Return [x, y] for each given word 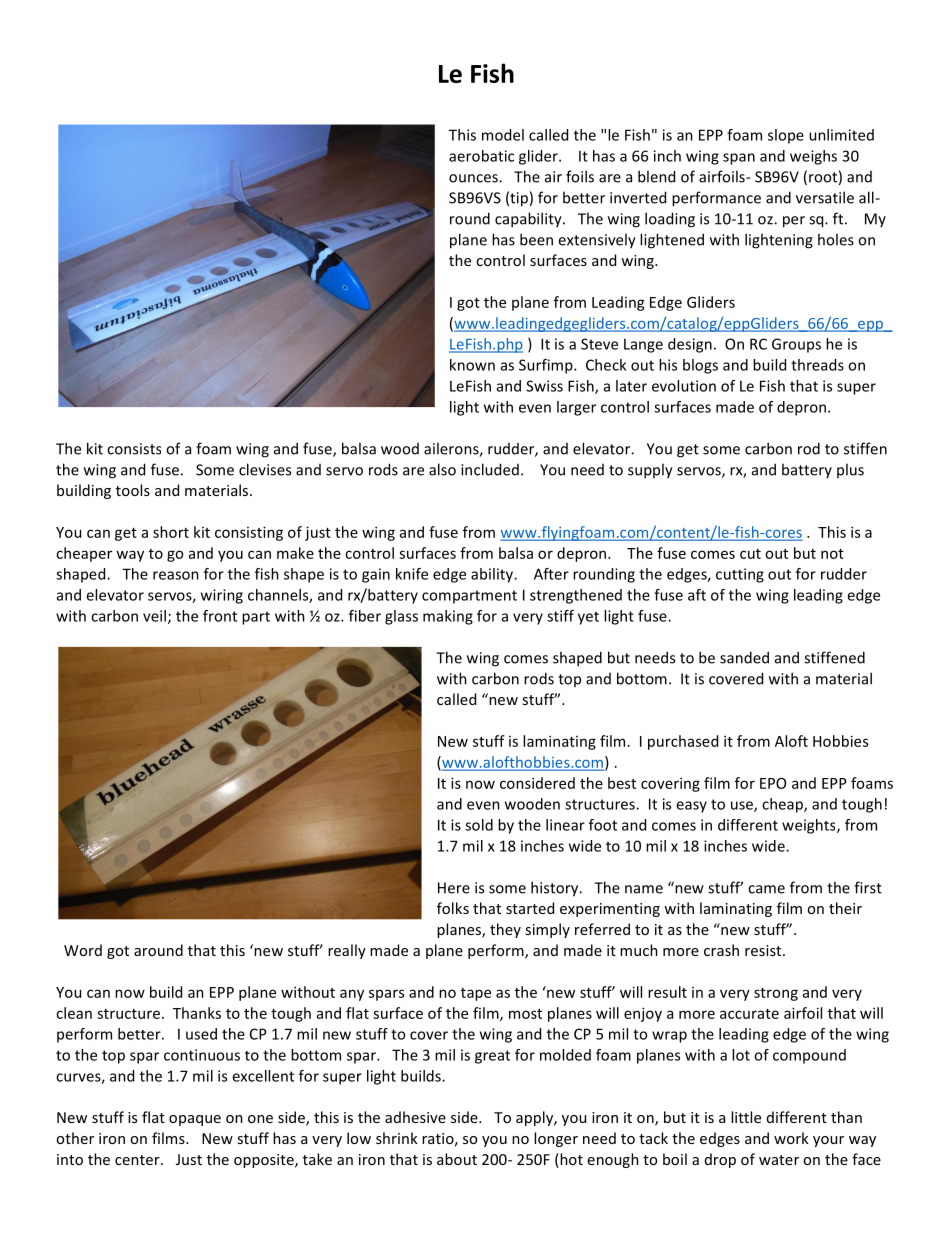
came [766, 889]
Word [83, 950]
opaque [195, 1120]
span [739, 159]
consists [134, 449]
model [503, 135]
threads [817, 365]
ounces [474, 178]
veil [154, 616]
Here [454, 888]
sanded [744, 657]
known [472, 365]
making [448, 617]
